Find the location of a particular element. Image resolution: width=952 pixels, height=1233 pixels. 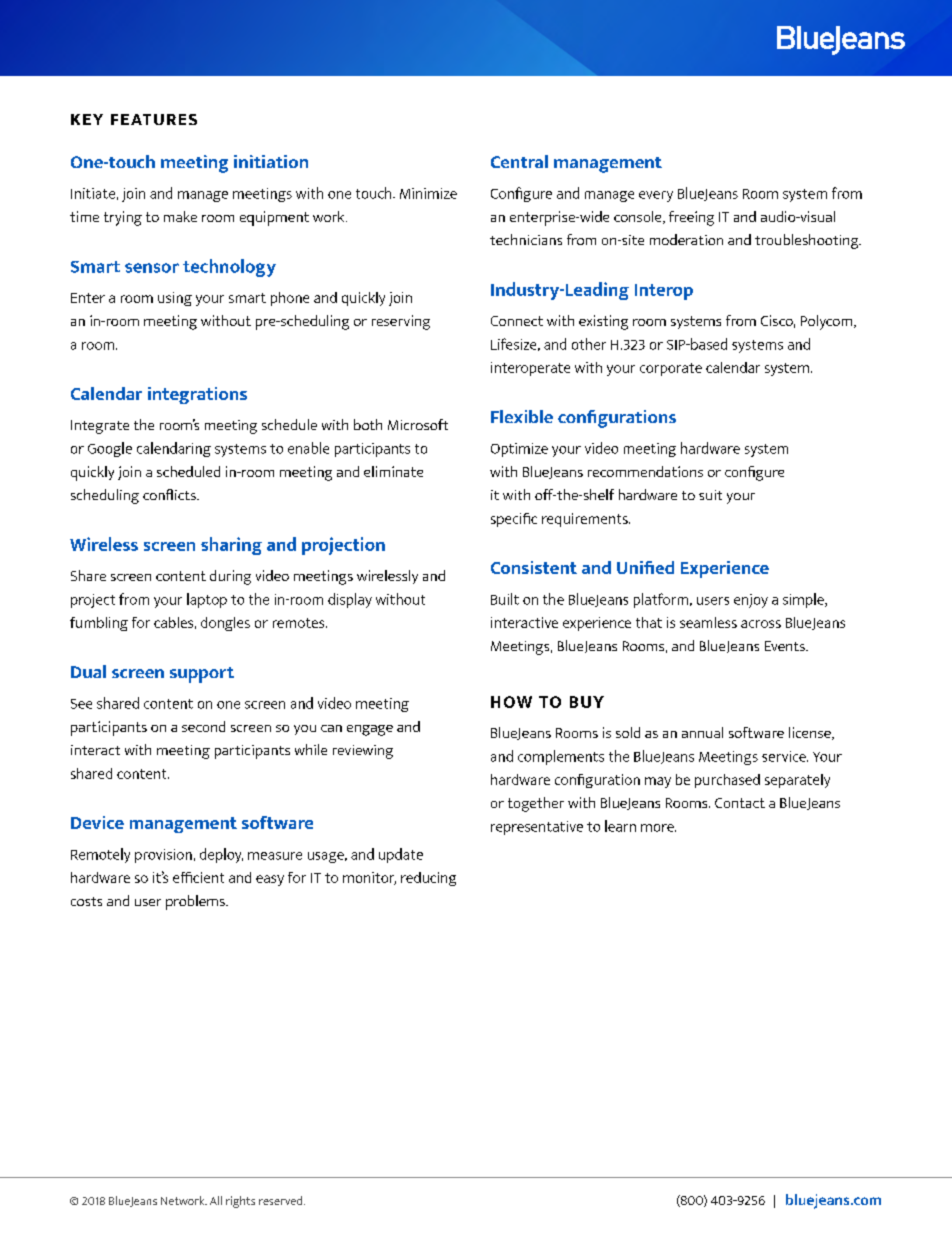

reducing is located at coordinates (428, 879).
